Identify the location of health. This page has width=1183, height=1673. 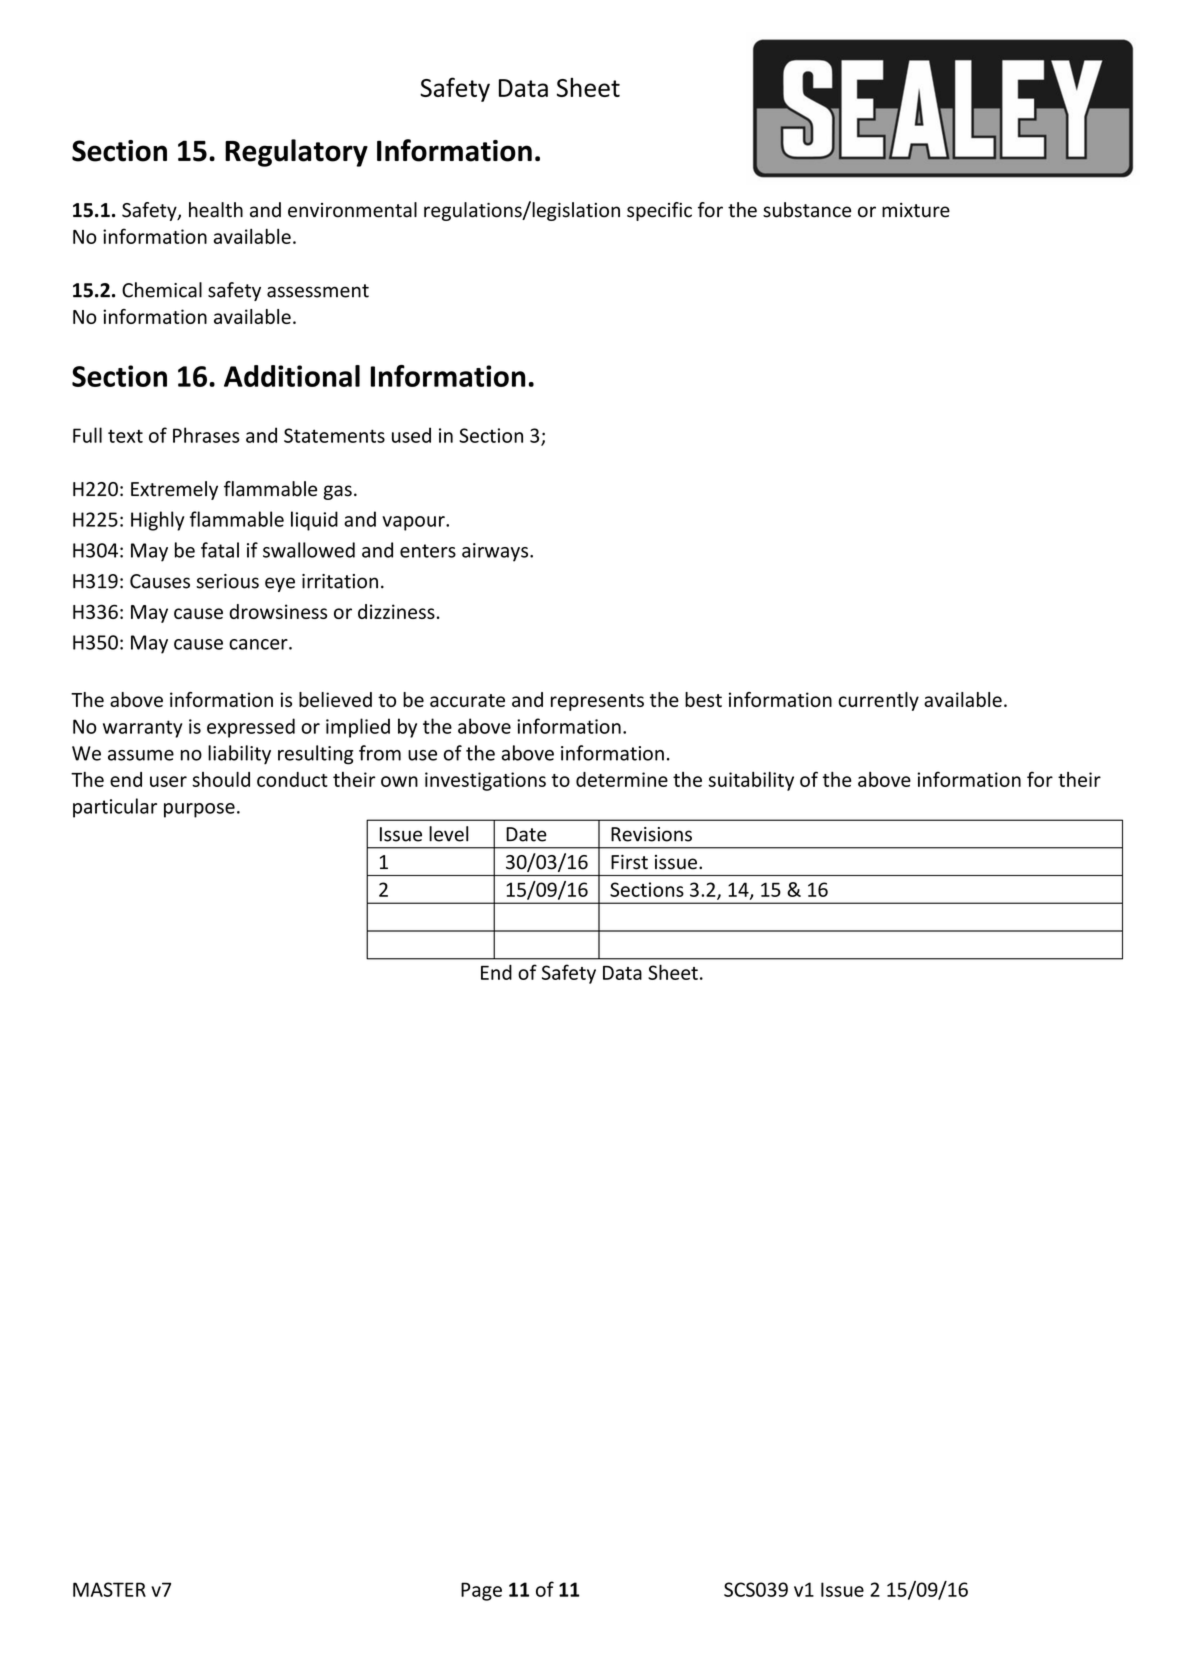
(216, 210).
